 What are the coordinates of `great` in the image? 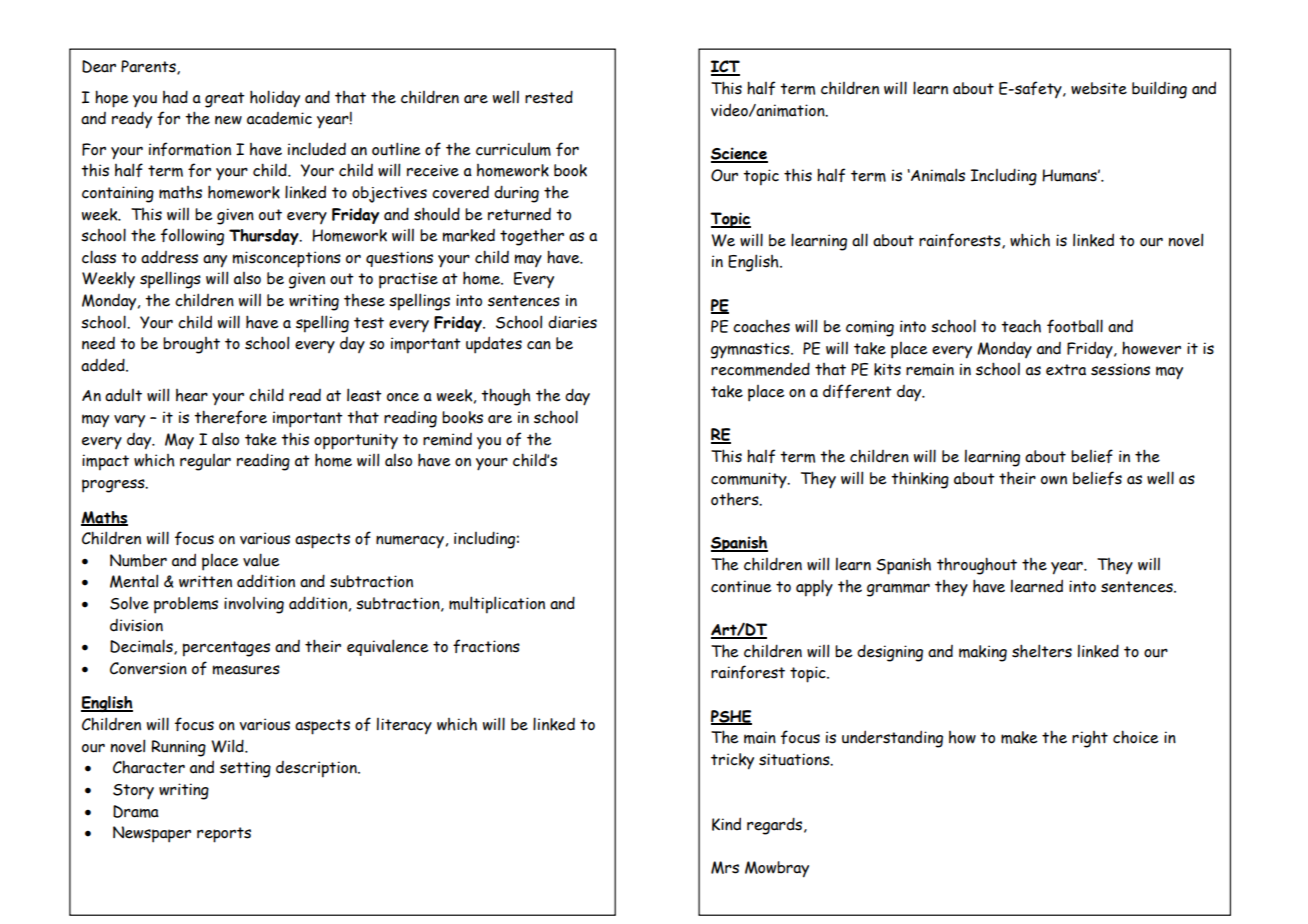 It's located at (225, 100).
